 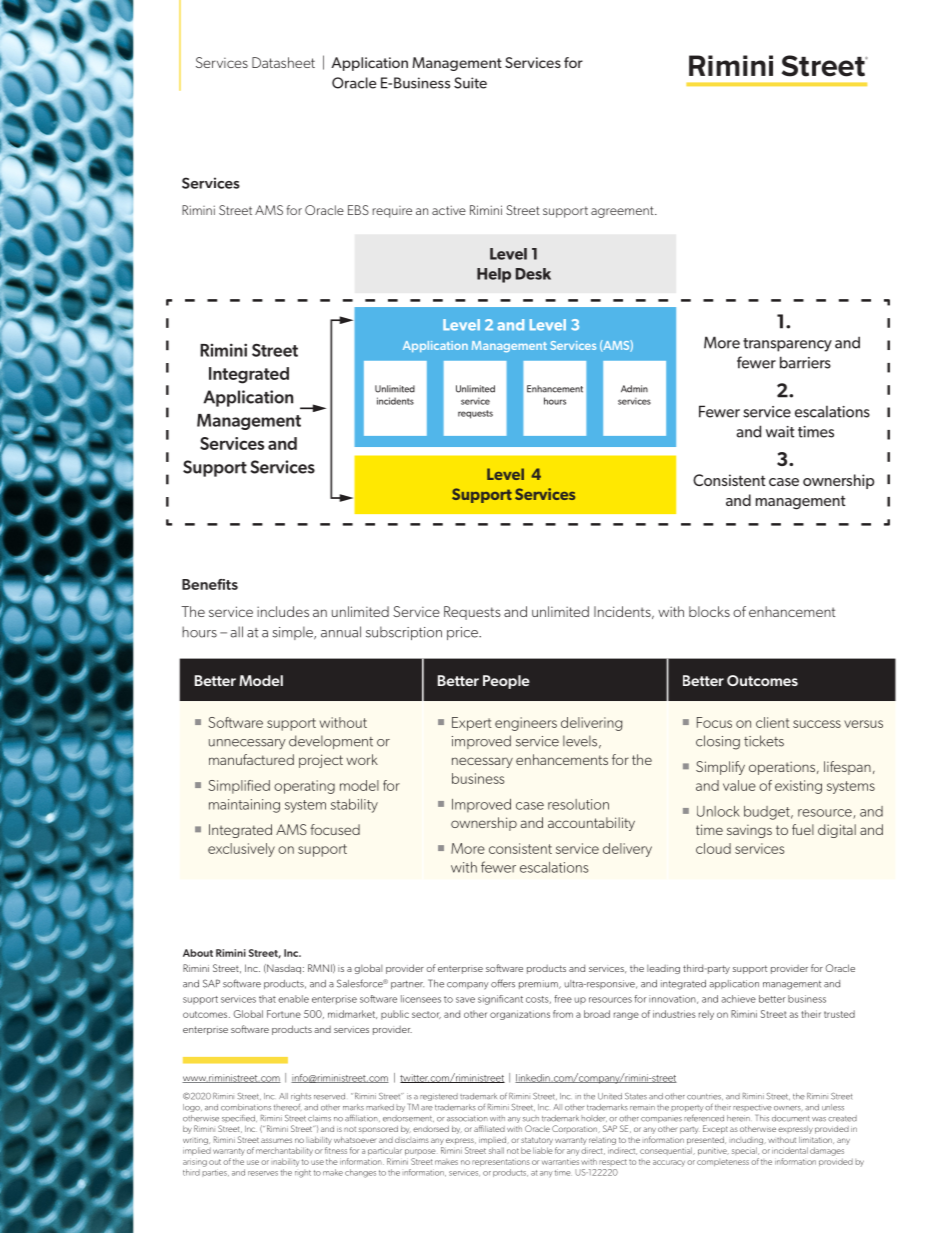 I want to click on statutory, so click(x=537, y=1141).
